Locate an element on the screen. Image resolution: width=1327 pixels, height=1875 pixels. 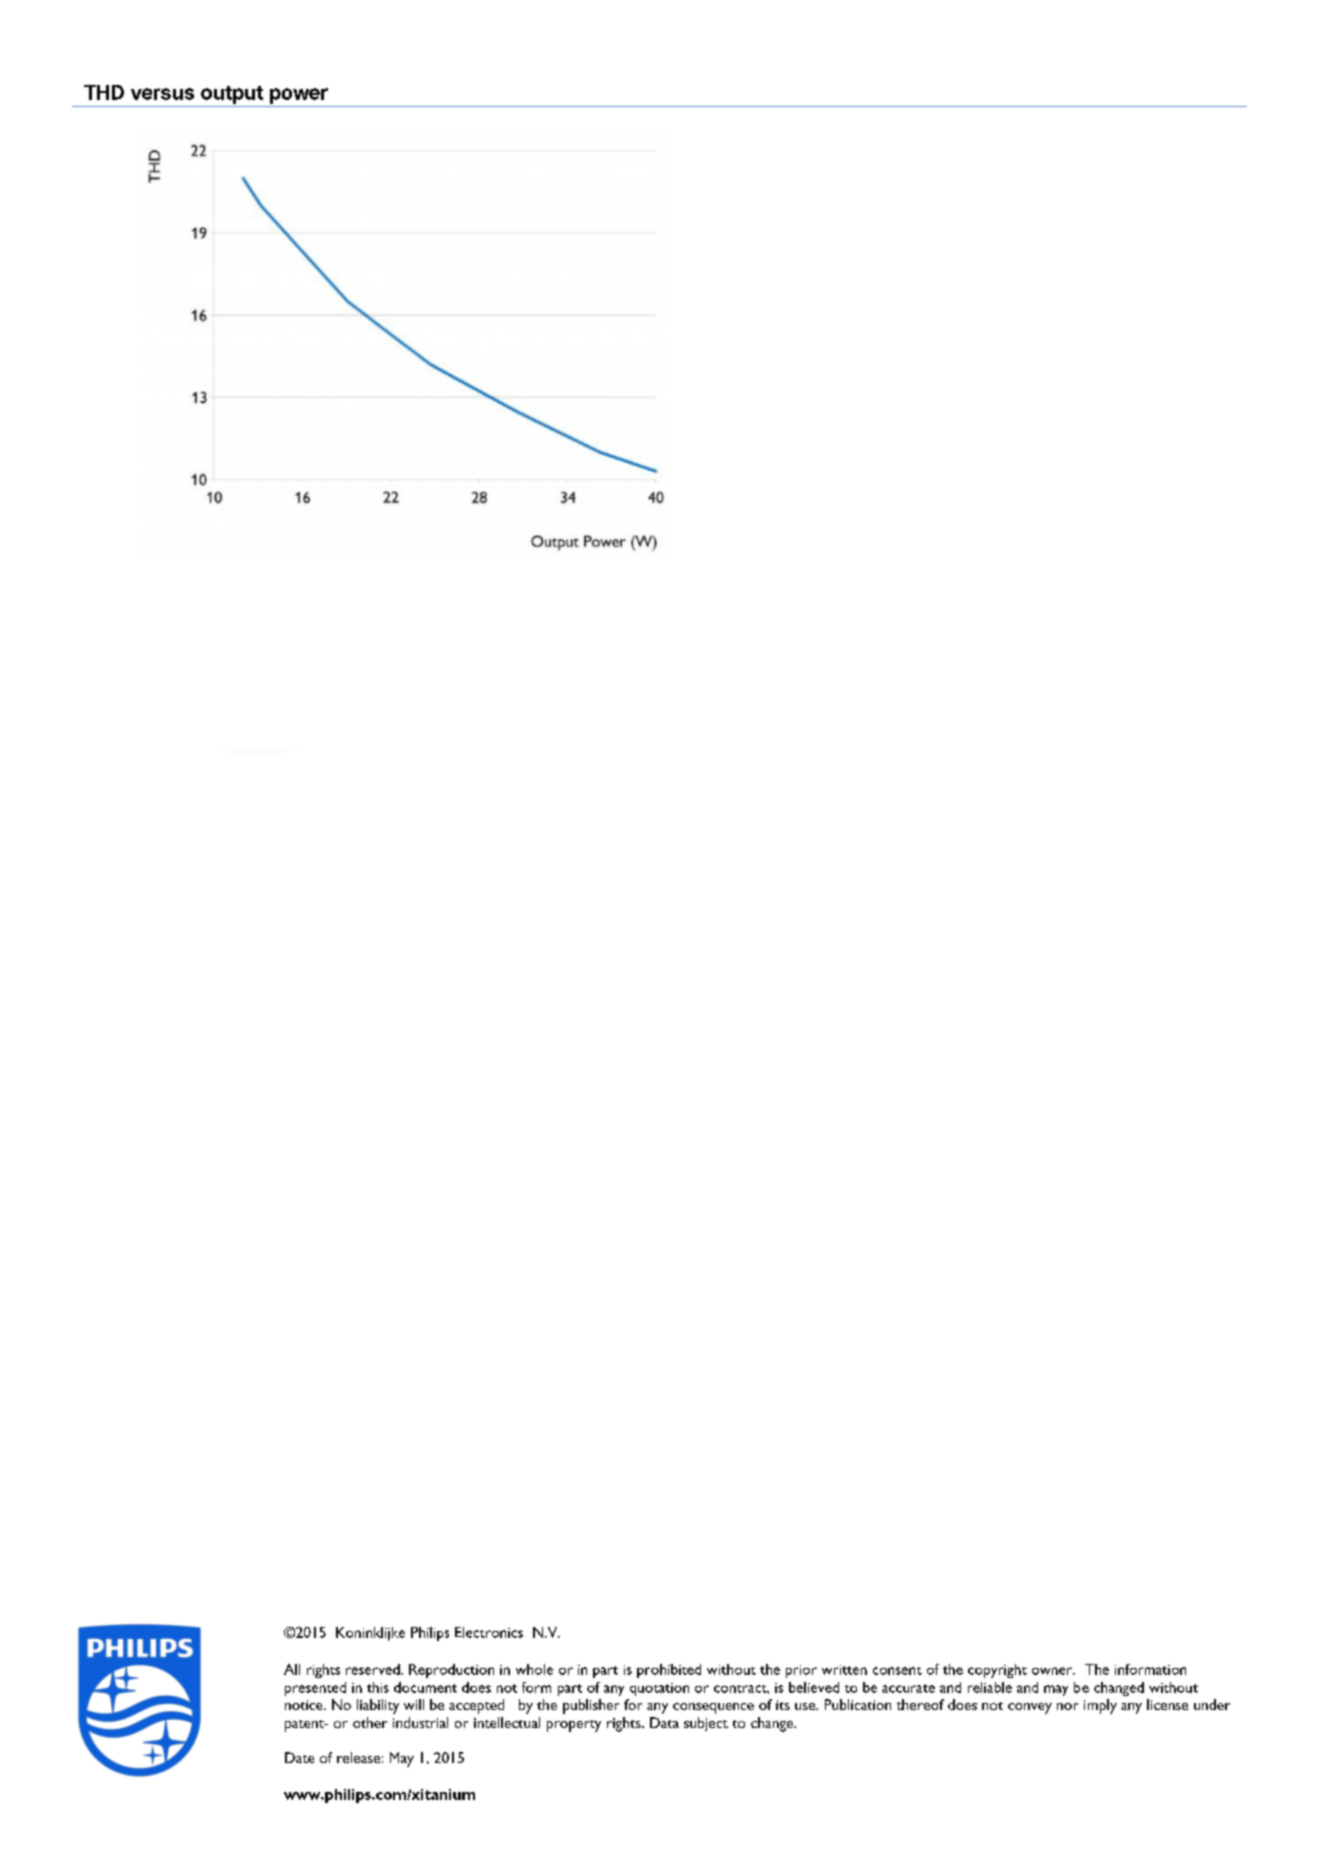
All is located at coordinates (292, 1669).
